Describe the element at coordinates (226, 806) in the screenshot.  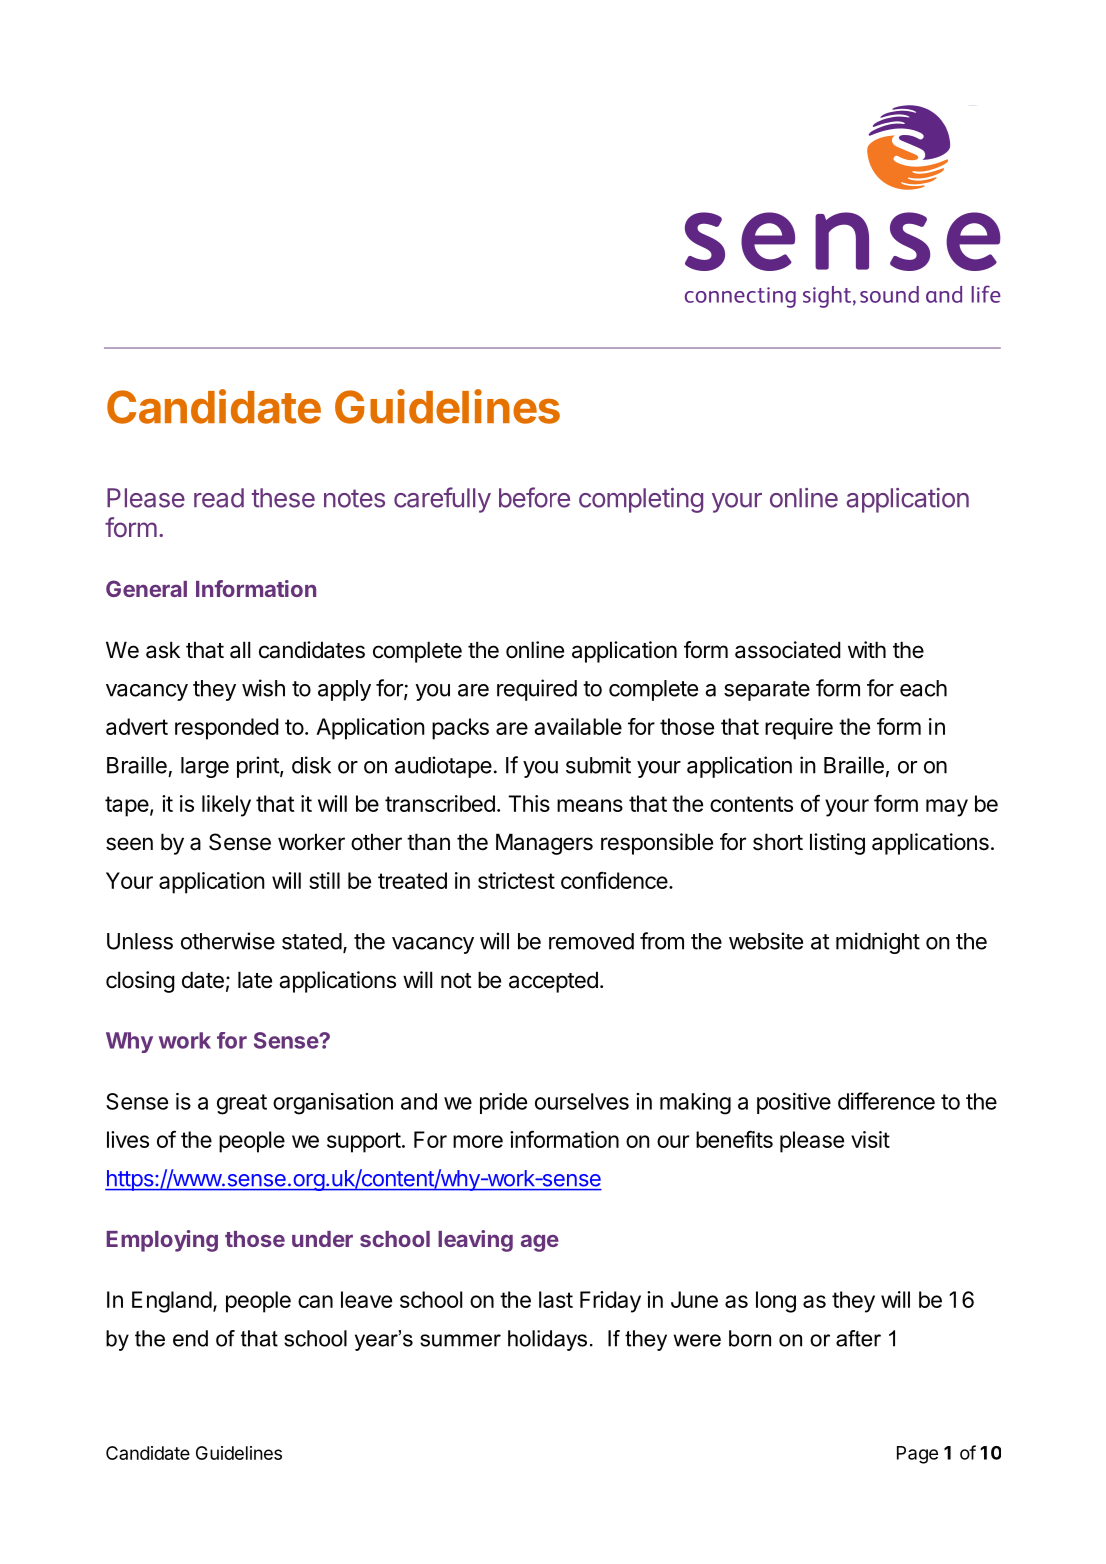
I see `likely` at that location.
